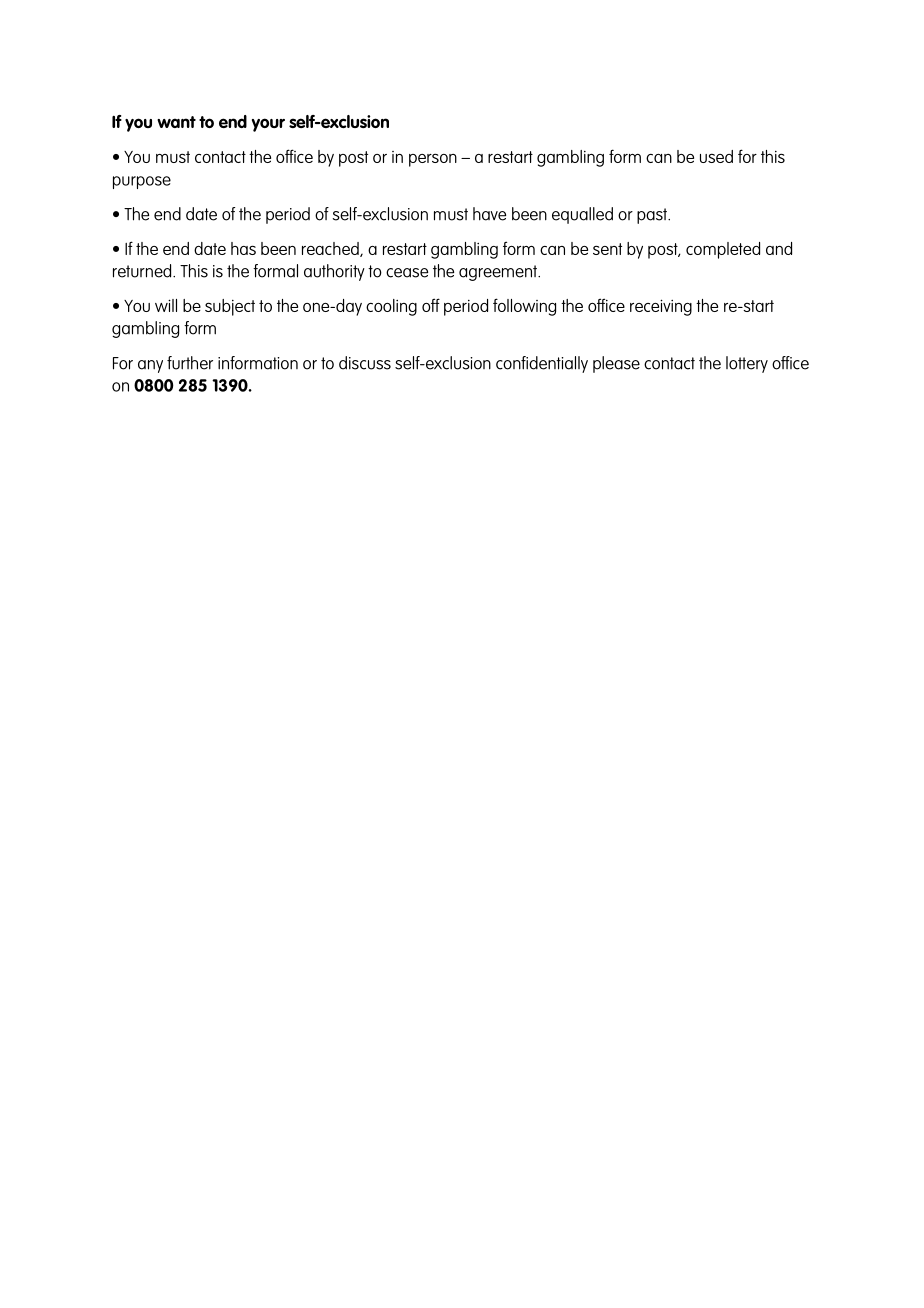 This document has width=924, height=1308. I want to click on used, so click(716, 156).
